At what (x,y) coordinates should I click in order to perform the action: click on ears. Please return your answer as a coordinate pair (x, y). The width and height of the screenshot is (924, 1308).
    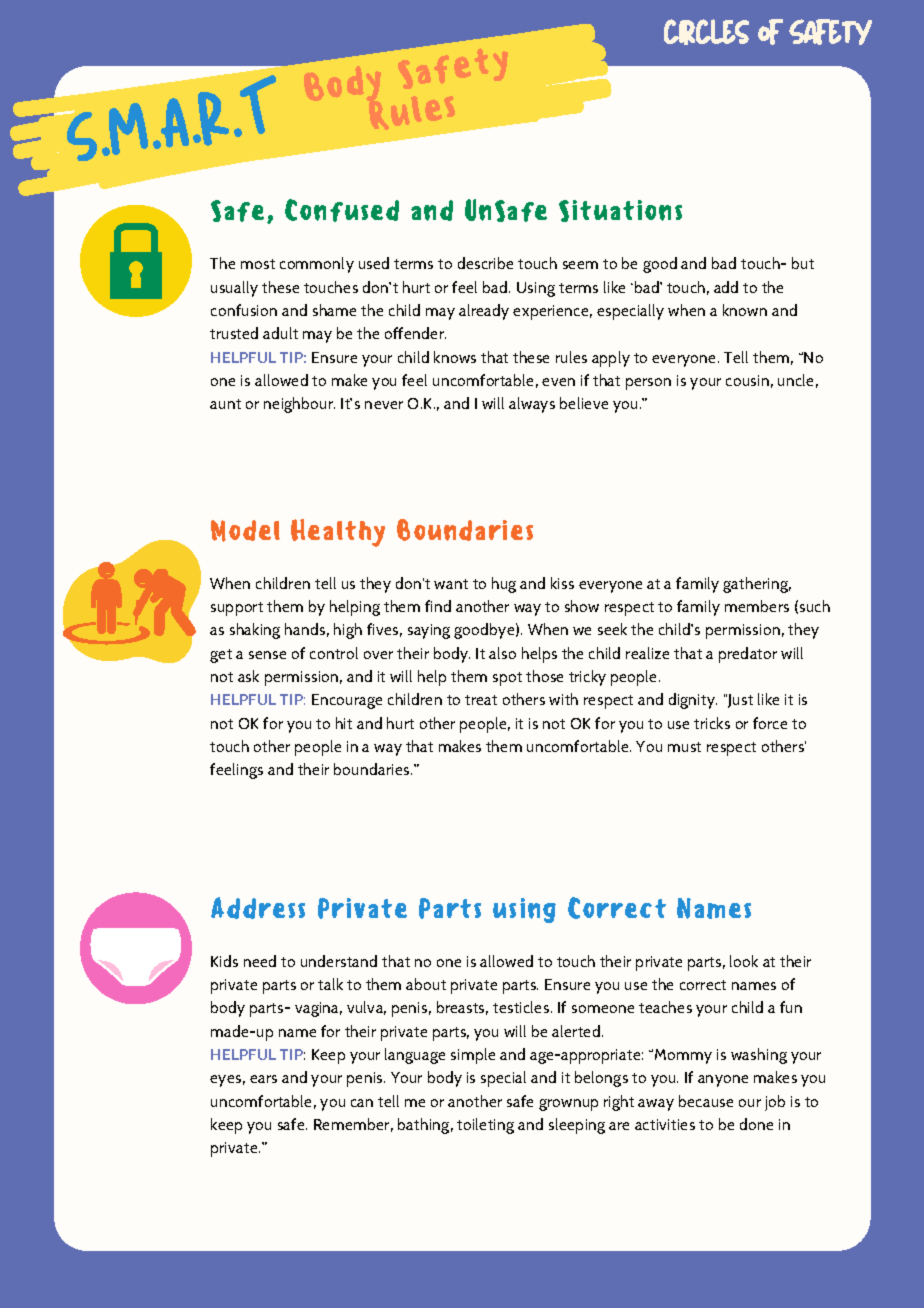
    Looking at the image, I should click on (263, 1079).
